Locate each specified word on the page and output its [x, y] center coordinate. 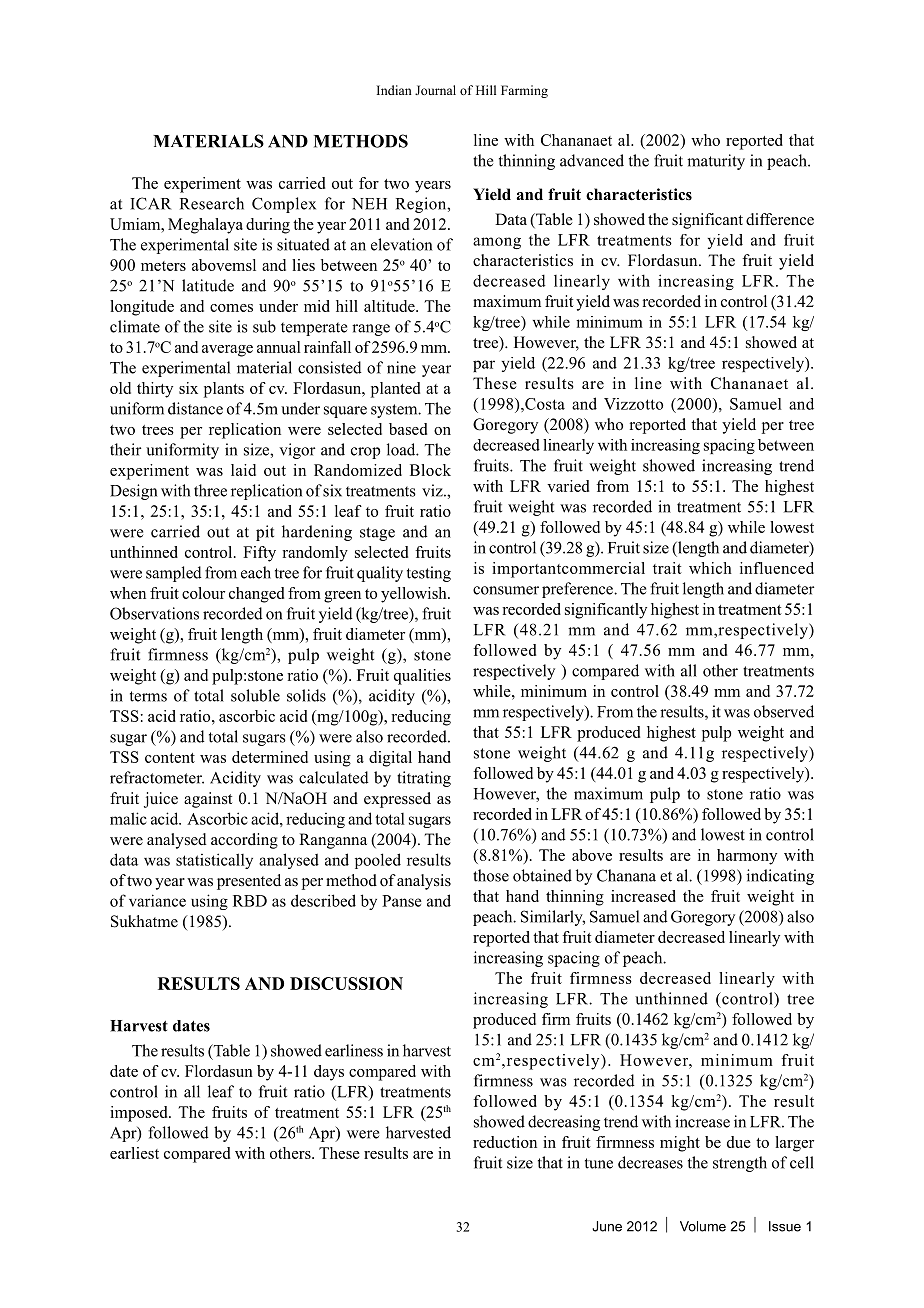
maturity [716, 162]
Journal [435, 90]
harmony [747, 857]
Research [212, 203]
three [210, 490]
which [710, 568]
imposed [140, 1114]
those [491, 875]
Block [430, 470]
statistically [214, 861]
